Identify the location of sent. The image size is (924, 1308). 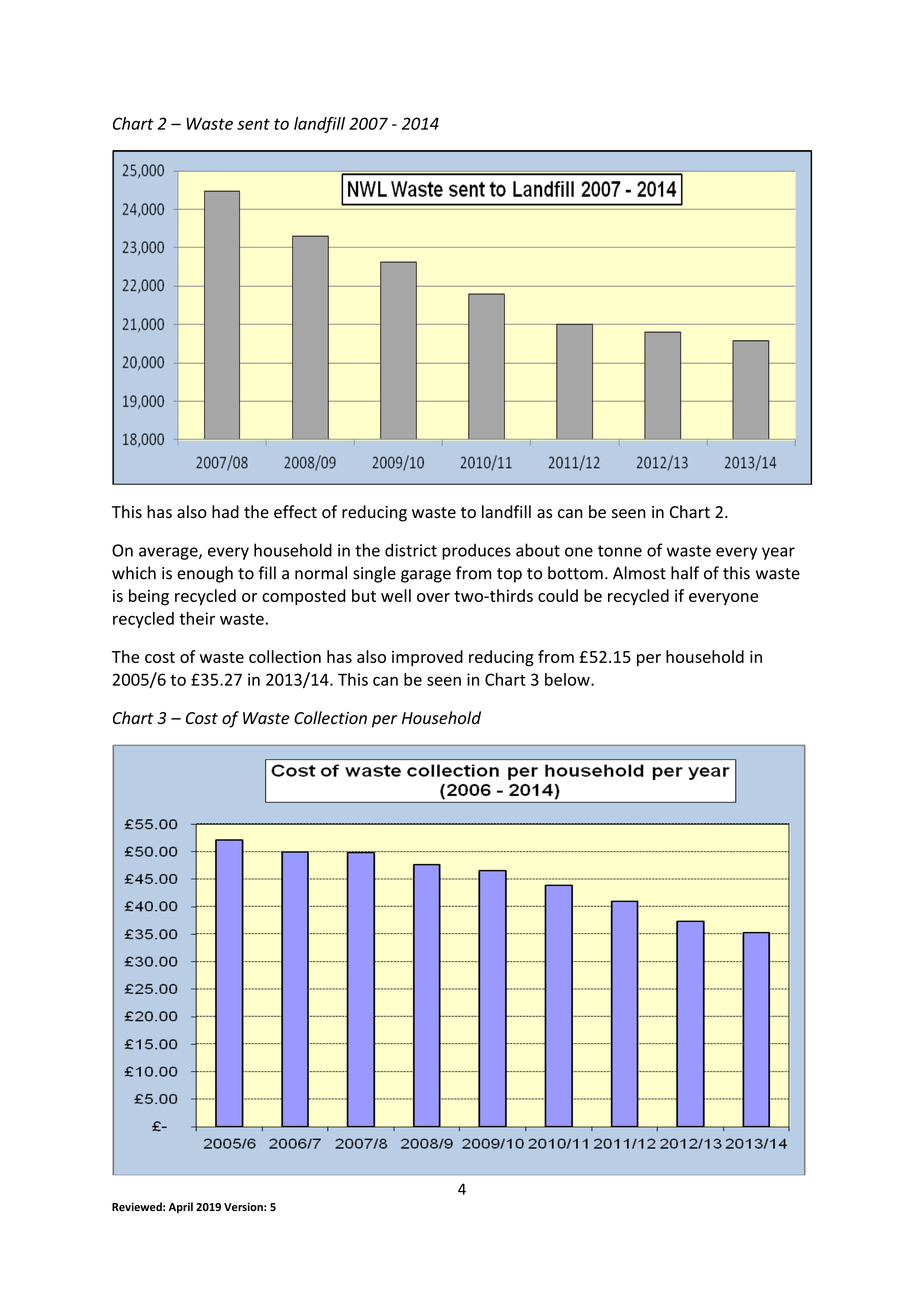
(253, 124).
